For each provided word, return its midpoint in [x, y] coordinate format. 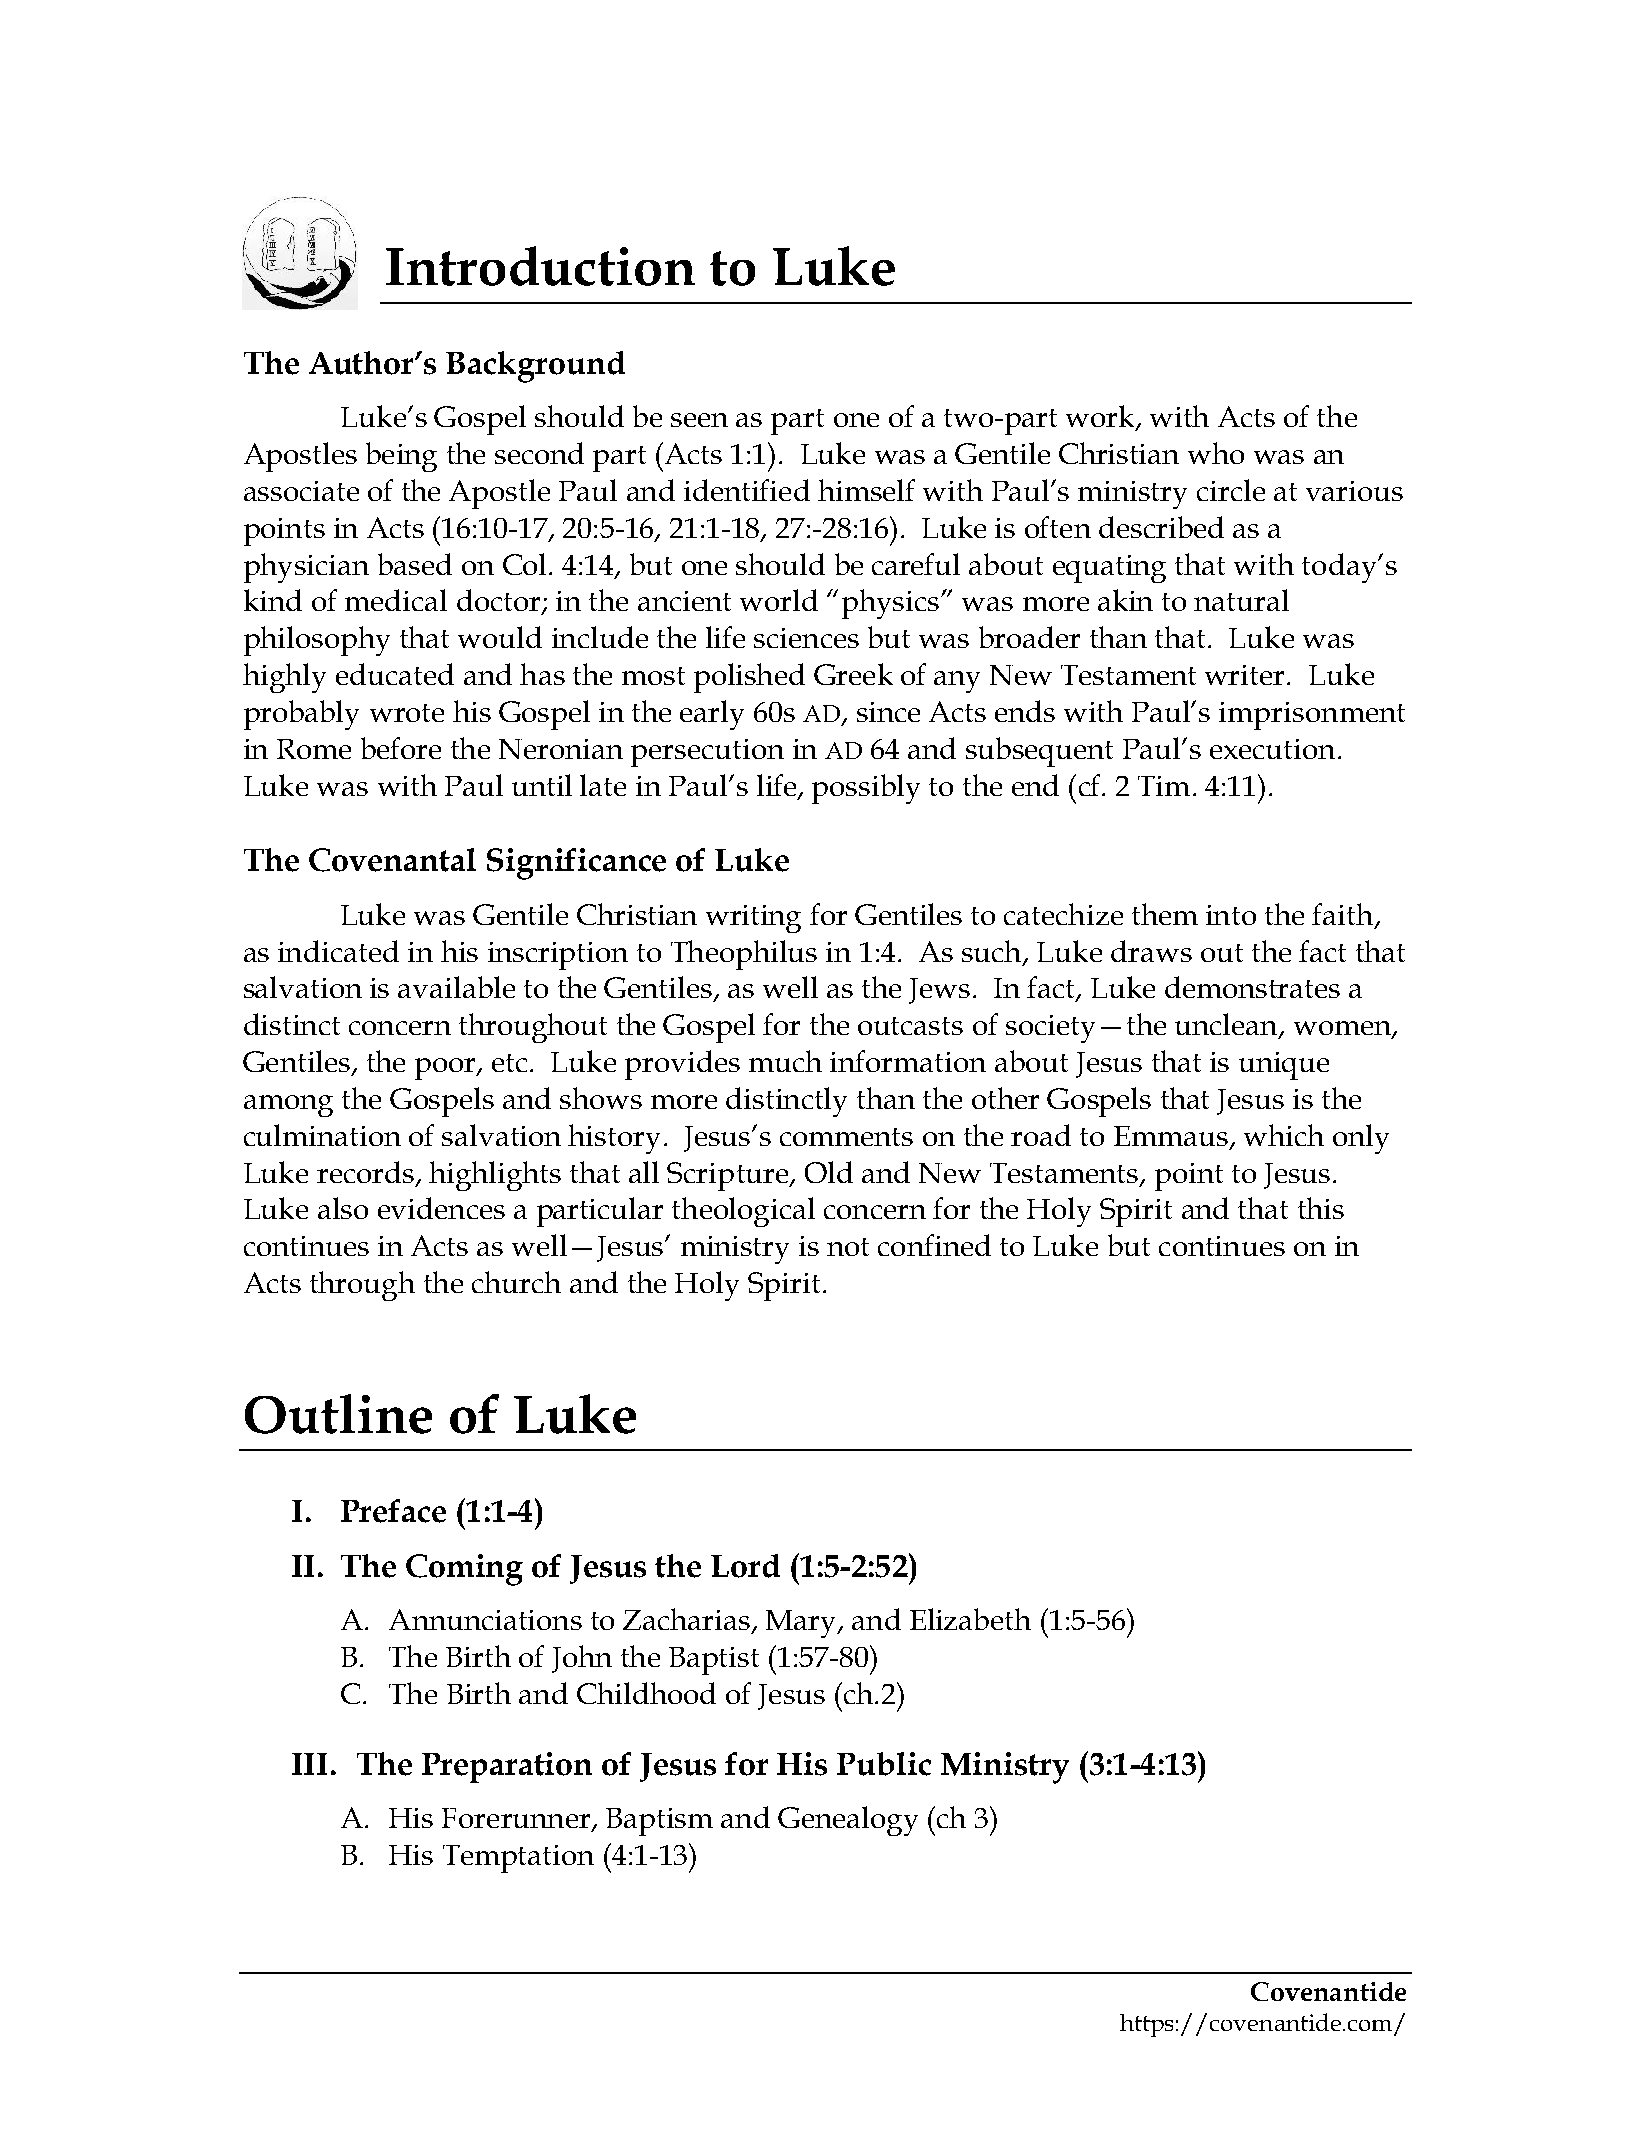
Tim [1164, 786]
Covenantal [392, 860]
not [848, 1247]
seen [699, 420]
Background [535, 367]
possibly [866, 789]
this [1321, 1208]
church [516, 1282]
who [1216, 453]
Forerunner [516, 1818]
